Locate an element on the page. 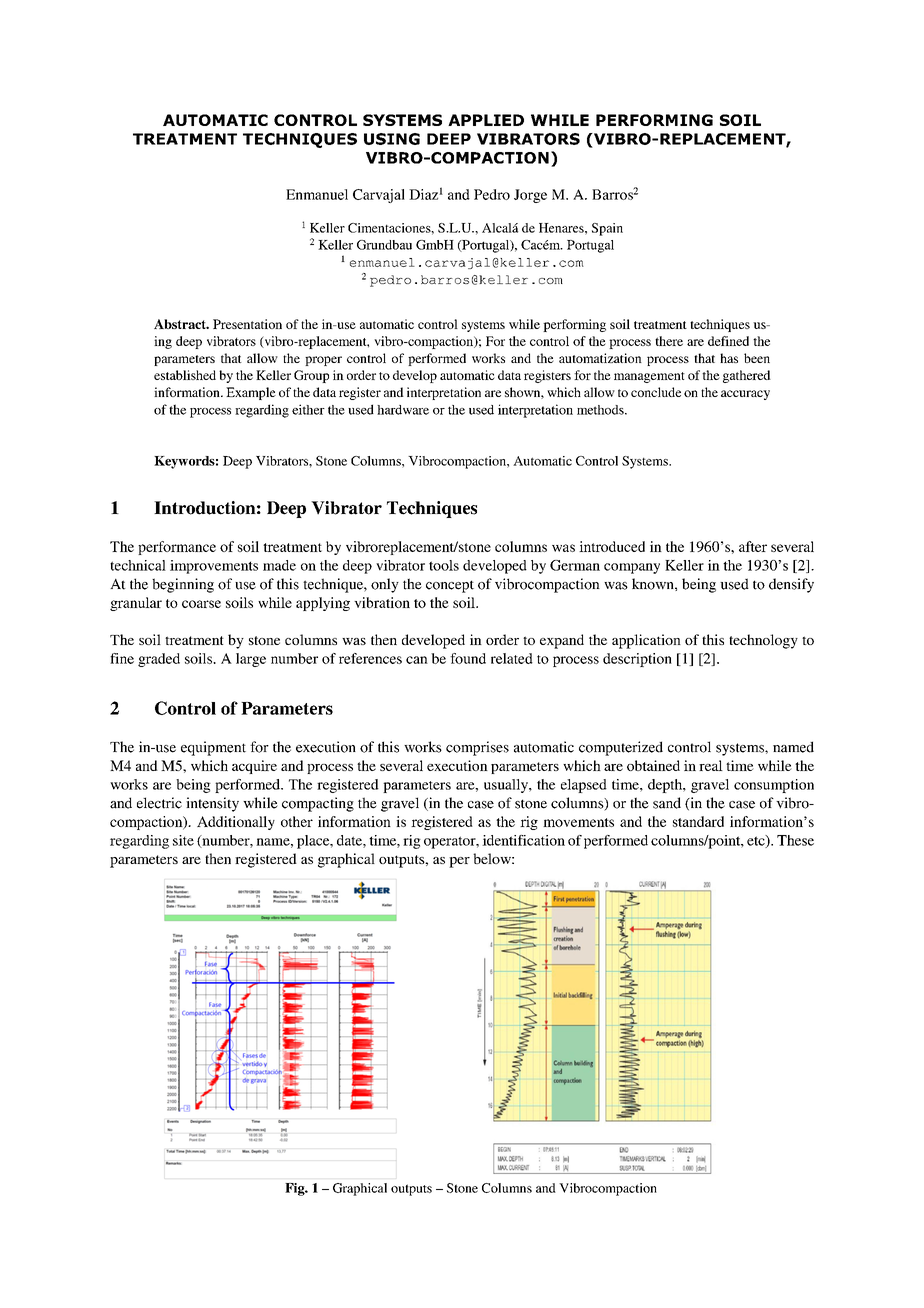  USING is located at coordinates (392, 139).
